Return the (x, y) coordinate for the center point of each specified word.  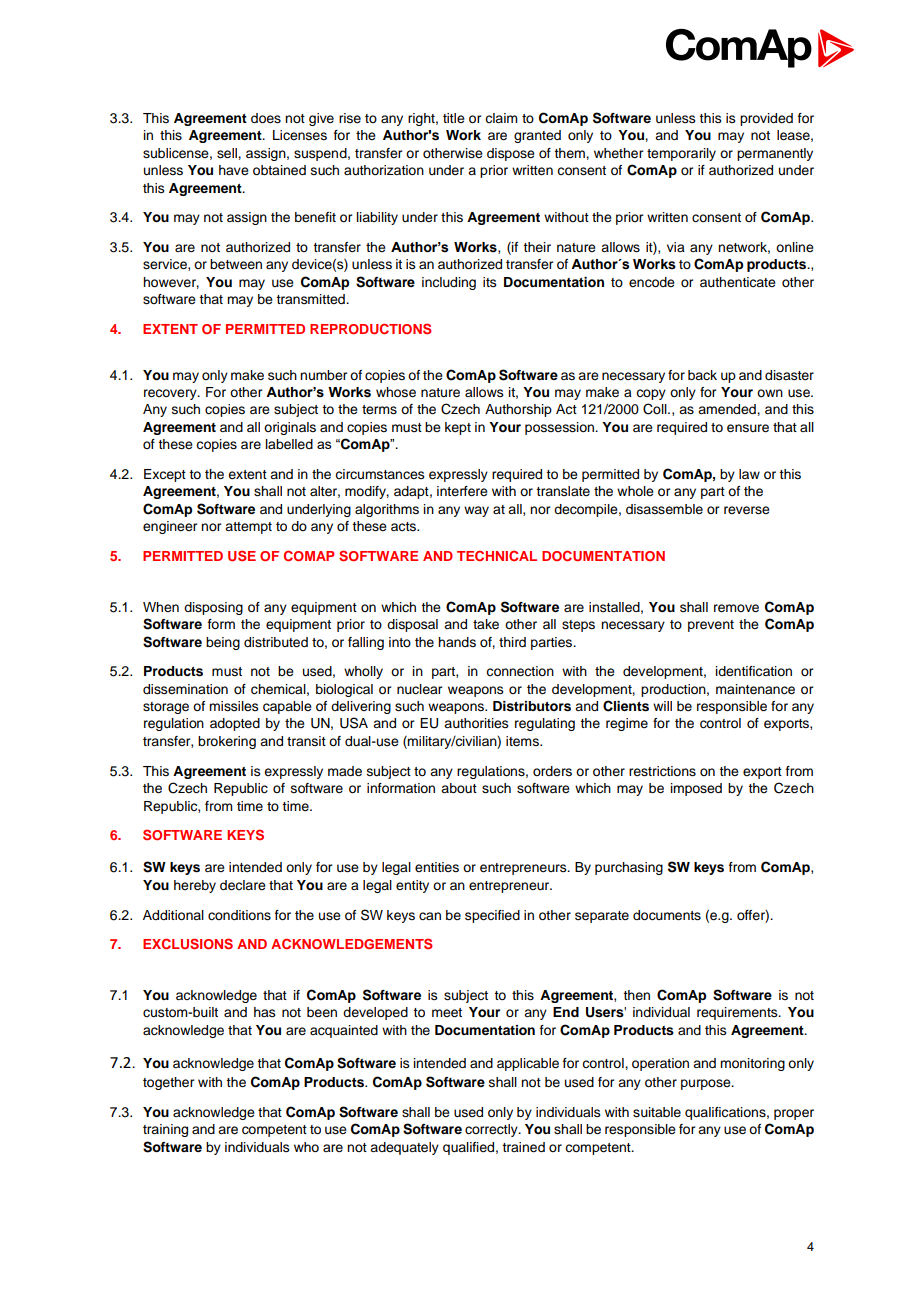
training (165, 1130)
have (234, 170)
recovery (171, 394)
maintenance (755, 689)
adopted (235, 724)
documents (667, 915)
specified (492, 916)
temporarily (681, 154)
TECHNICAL (497, 555)
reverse (747, 510)
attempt (248, 528)
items (523, 741)
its (490, 282)
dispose (511, 154)
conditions (239, 915)
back (702, 375)
